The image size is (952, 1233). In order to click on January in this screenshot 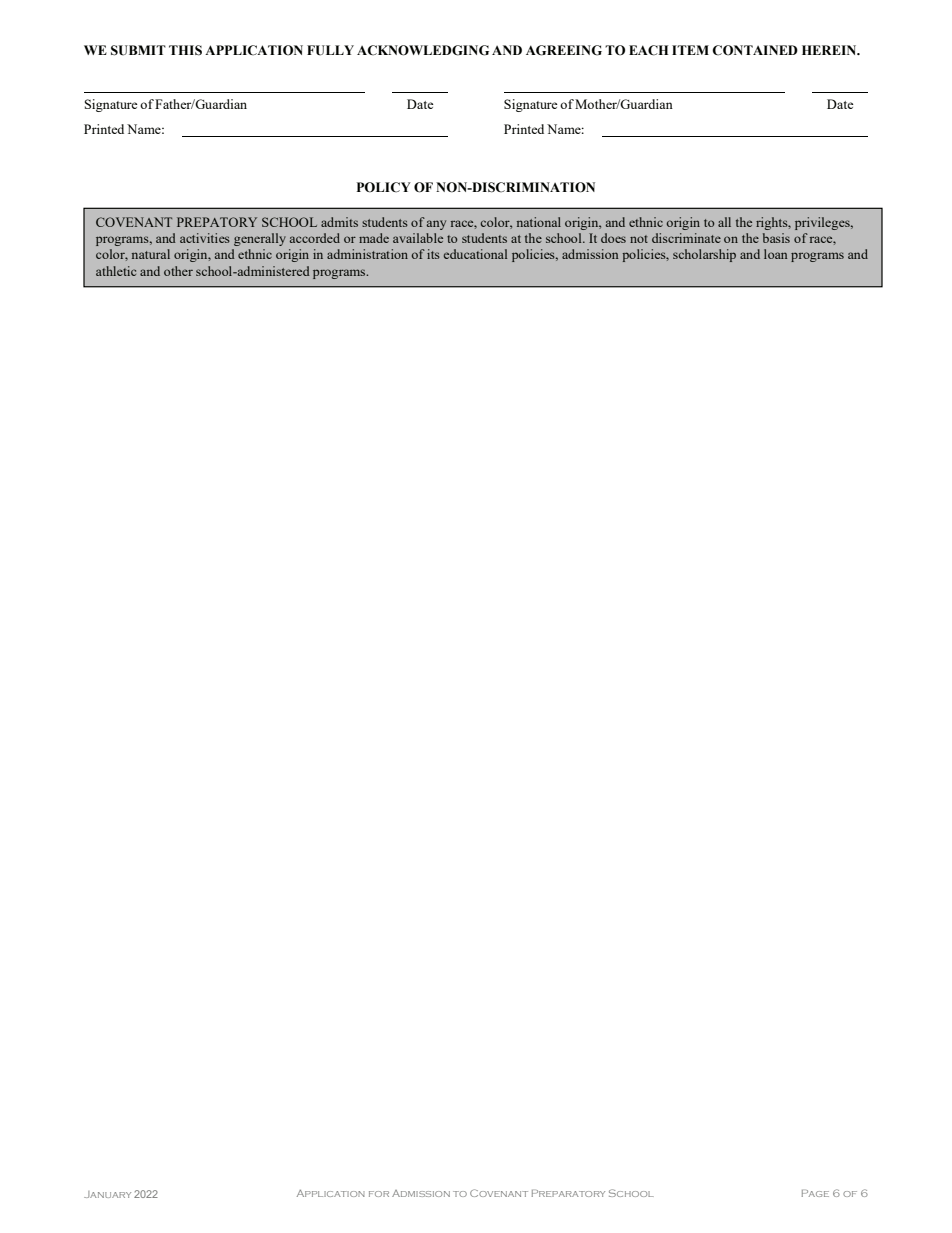, I will do `click(107, 1194)`.
